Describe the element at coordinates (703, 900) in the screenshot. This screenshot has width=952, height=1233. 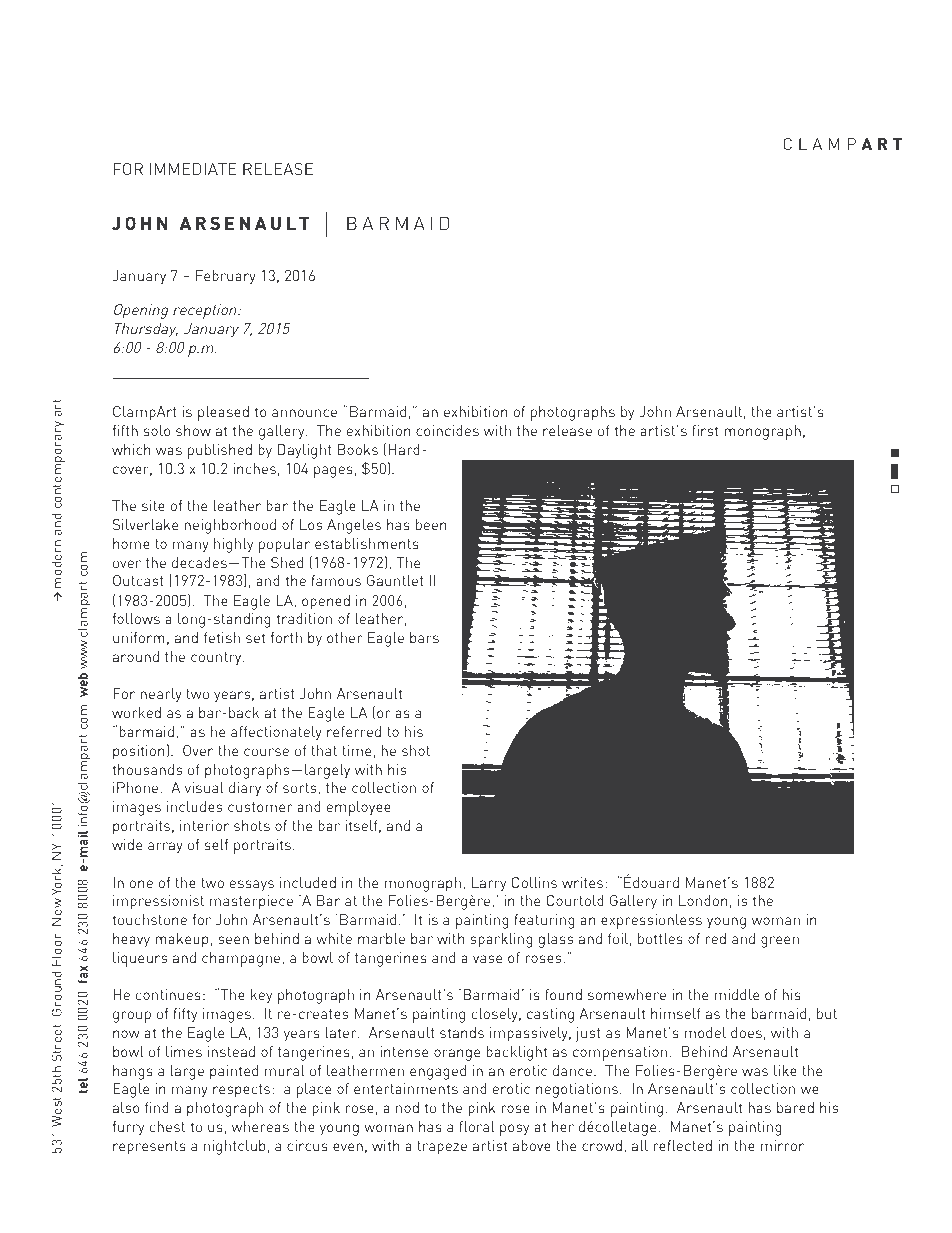
I see `London` at that location.
